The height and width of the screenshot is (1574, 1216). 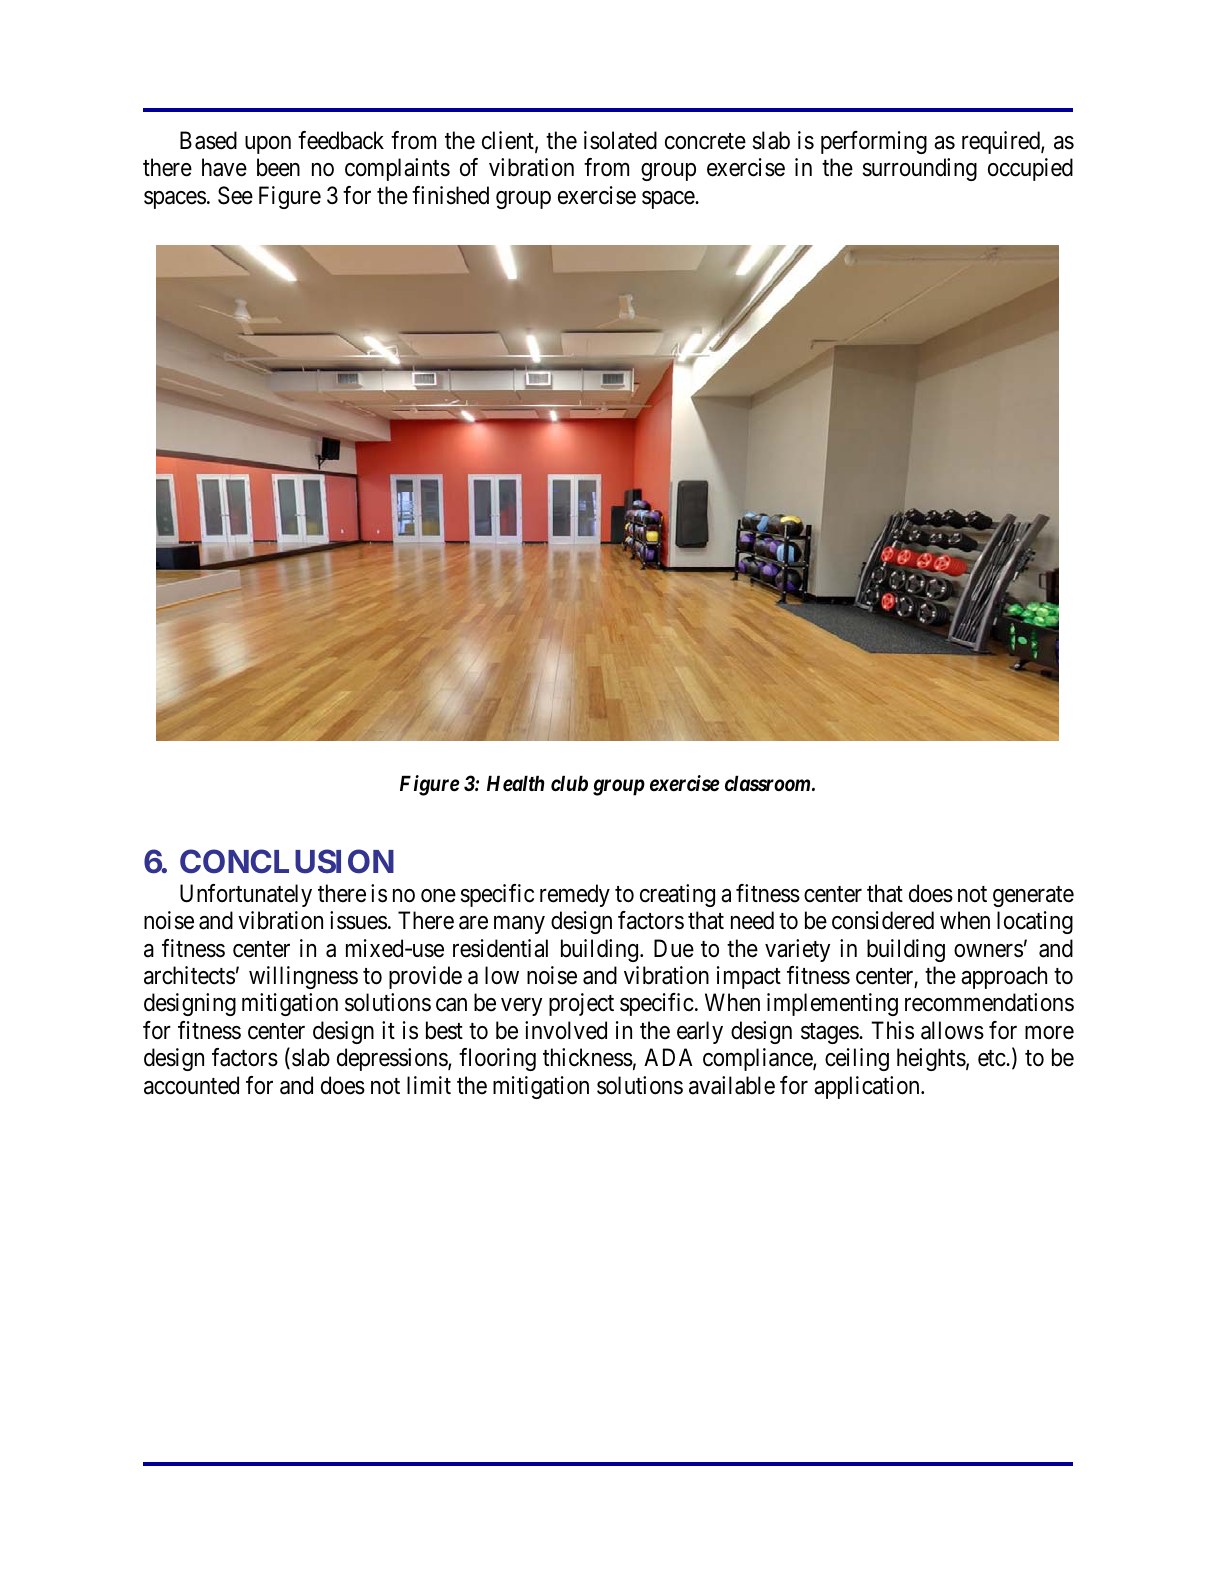 I want to click on thickness, so click(x=588, y=1057).
